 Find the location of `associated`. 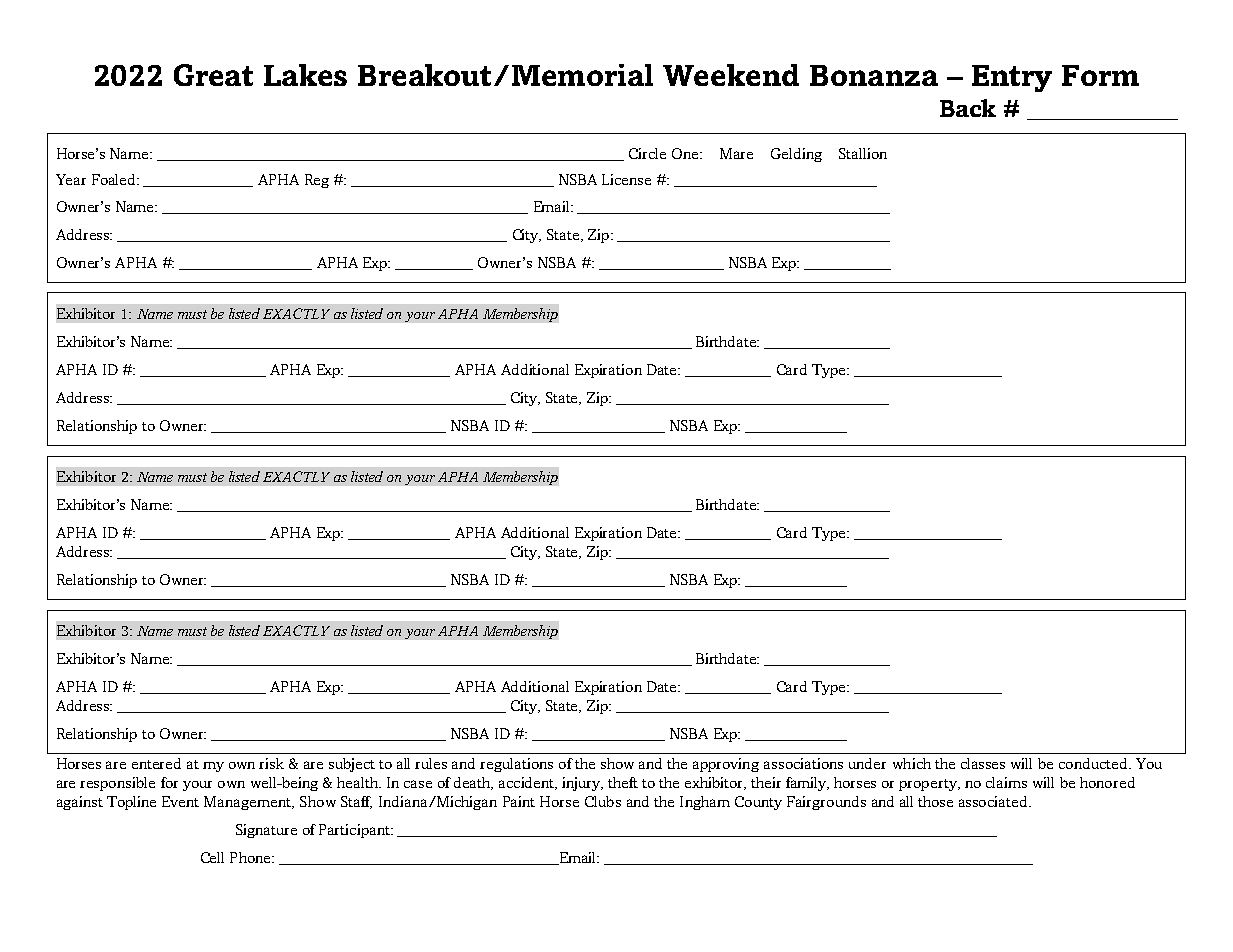

associated is located at coordinates (994, 801).
